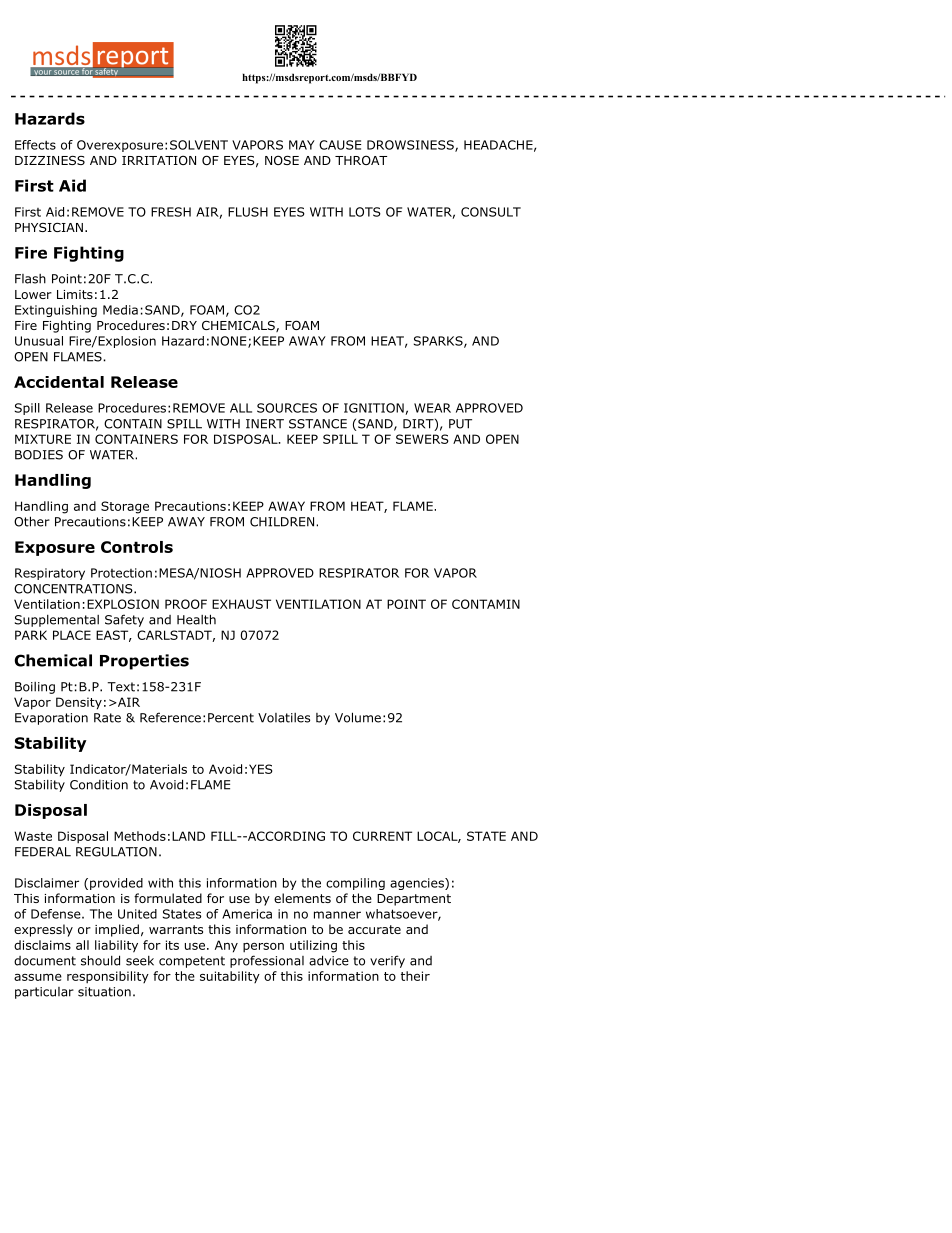  What do you see at coordinates (267, 961) in the screenshot?
I see `professional` at bounding box center [267, 961].
